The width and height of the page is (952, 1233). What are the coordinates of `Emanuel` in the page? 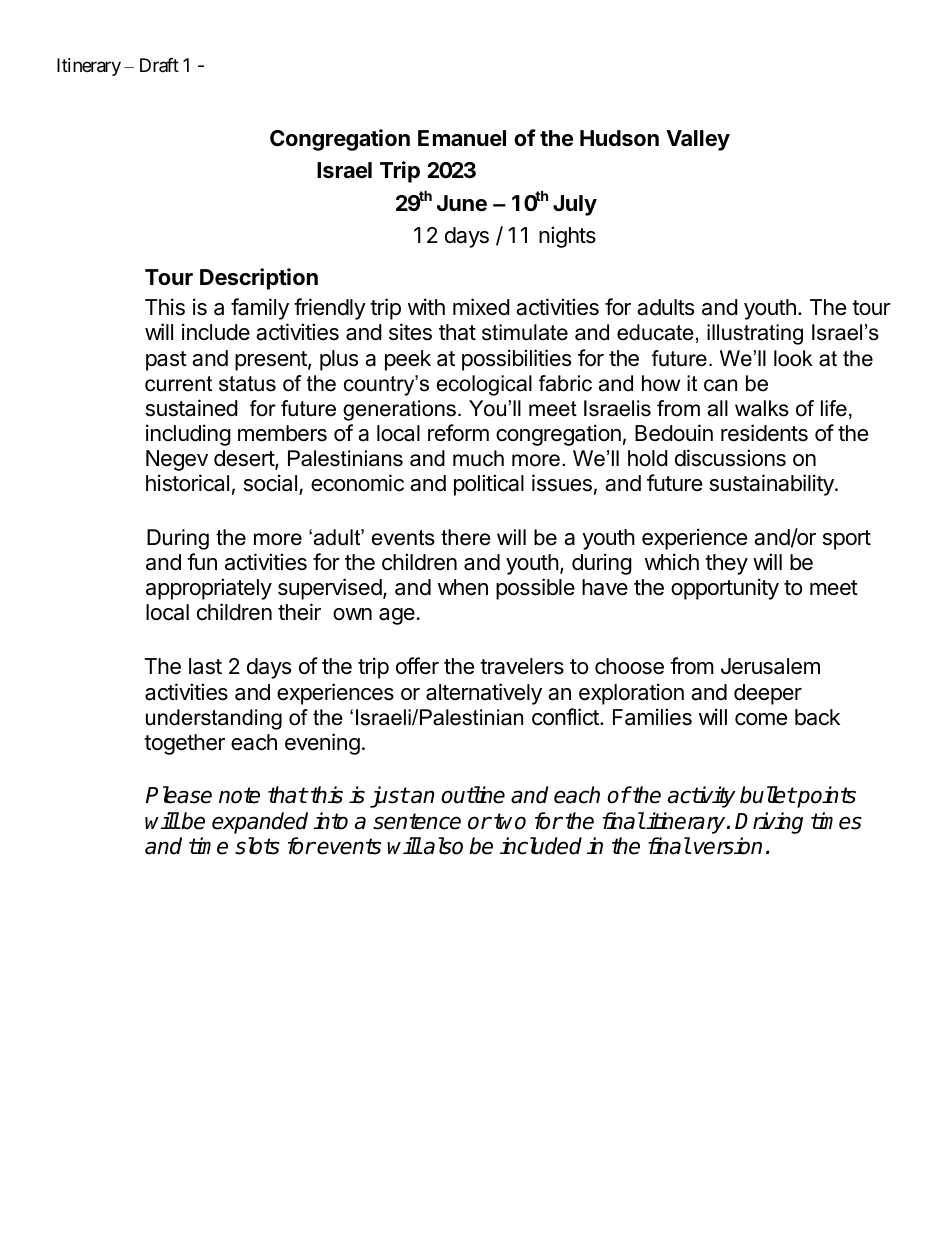 It's located at (462, 138).
